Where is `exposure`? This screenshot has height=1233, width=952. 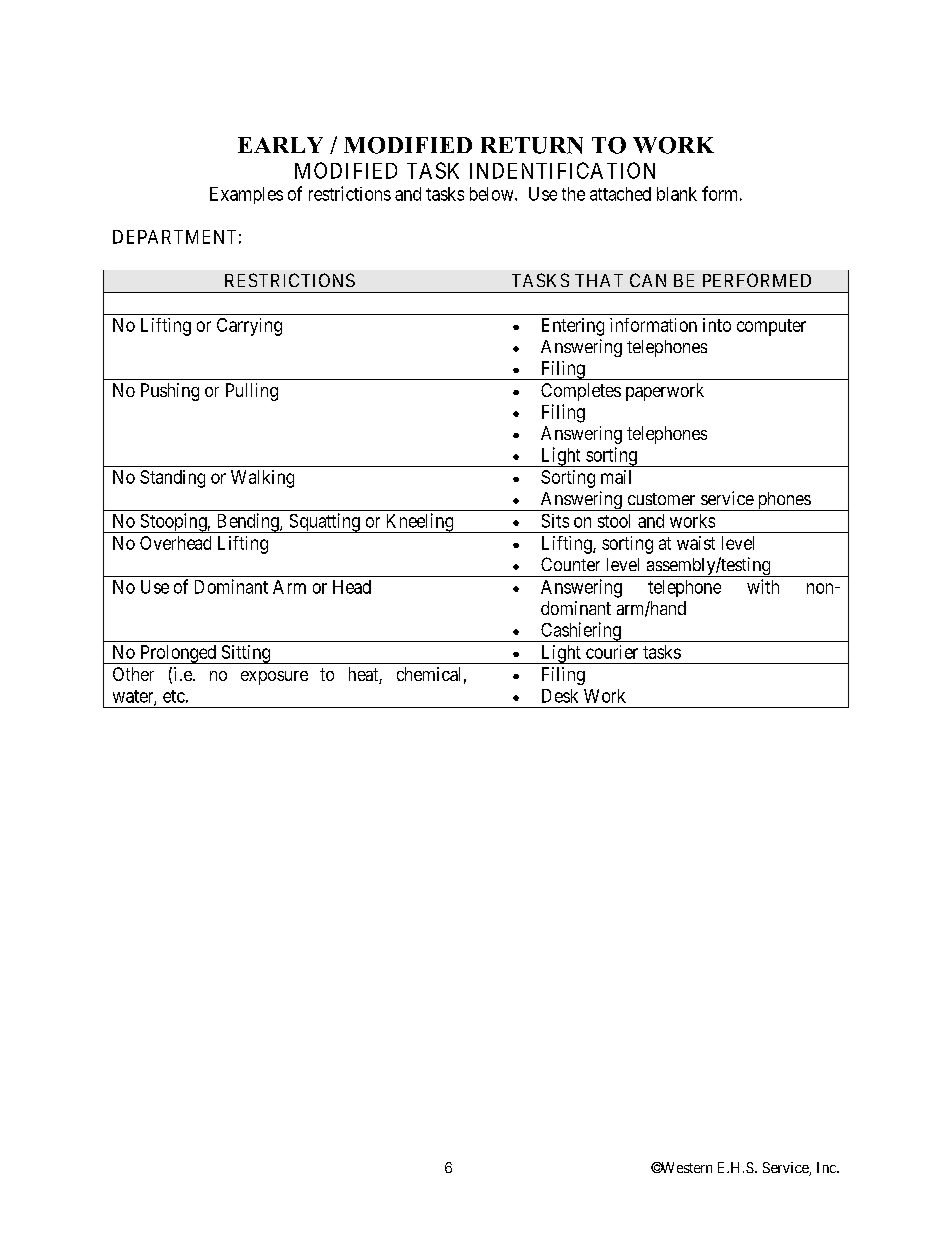 exposure is located at coordinates (274, 678).
